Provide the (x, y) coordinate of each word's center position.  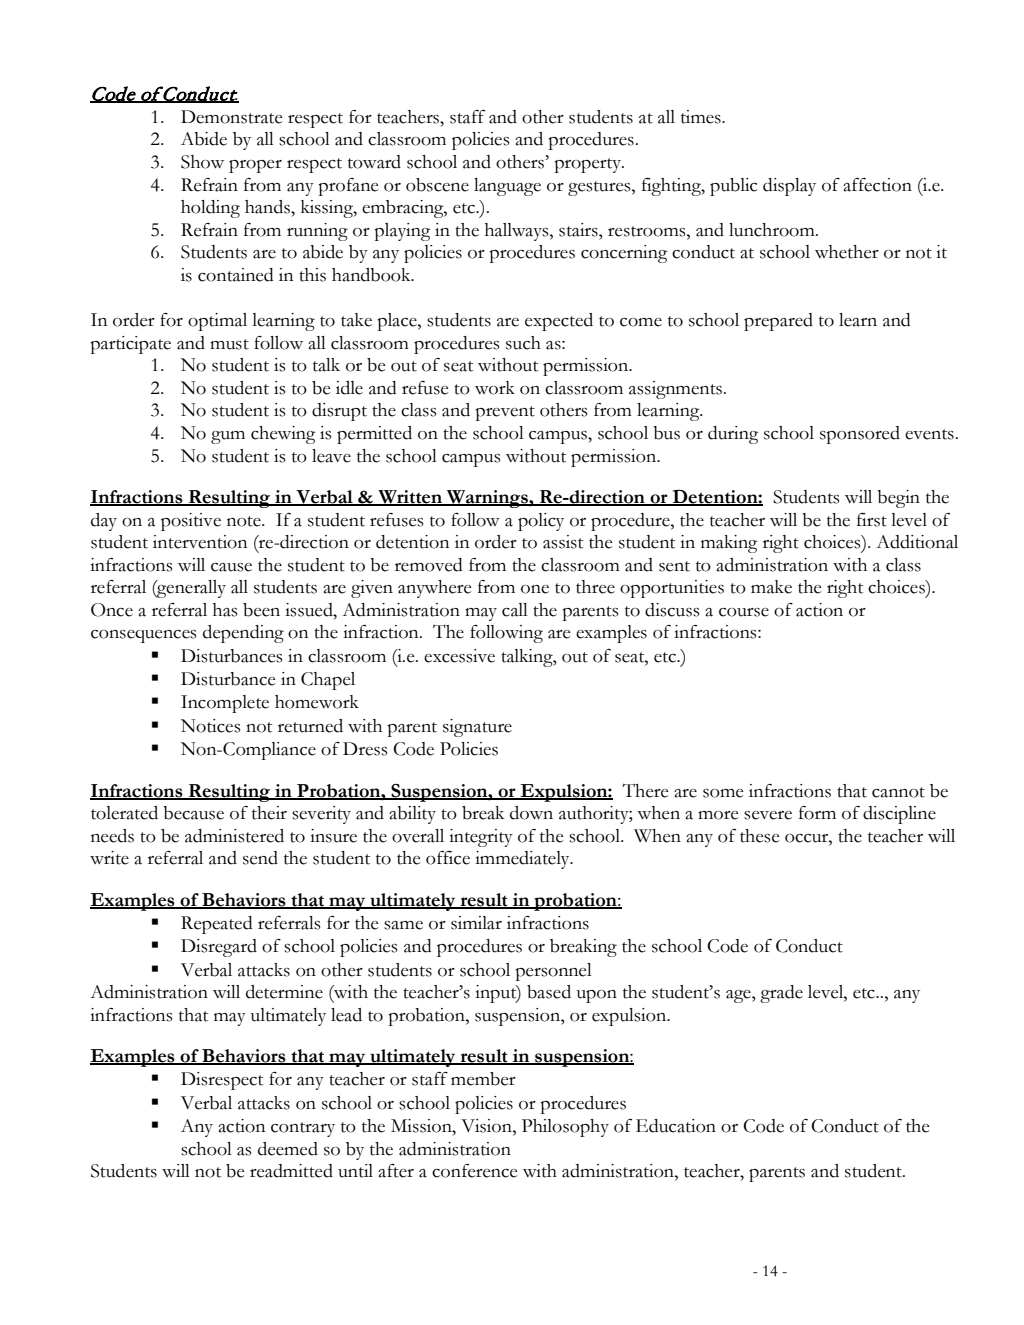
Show (202, 162)
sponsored (860, 435)
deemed (288, 1149)
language (507, 187)
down (531, 813)
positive (191, 522)
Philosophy (565, 1128)
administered (234, 836)
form (817, 813)
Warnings (487, 499)
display (789, 187)
